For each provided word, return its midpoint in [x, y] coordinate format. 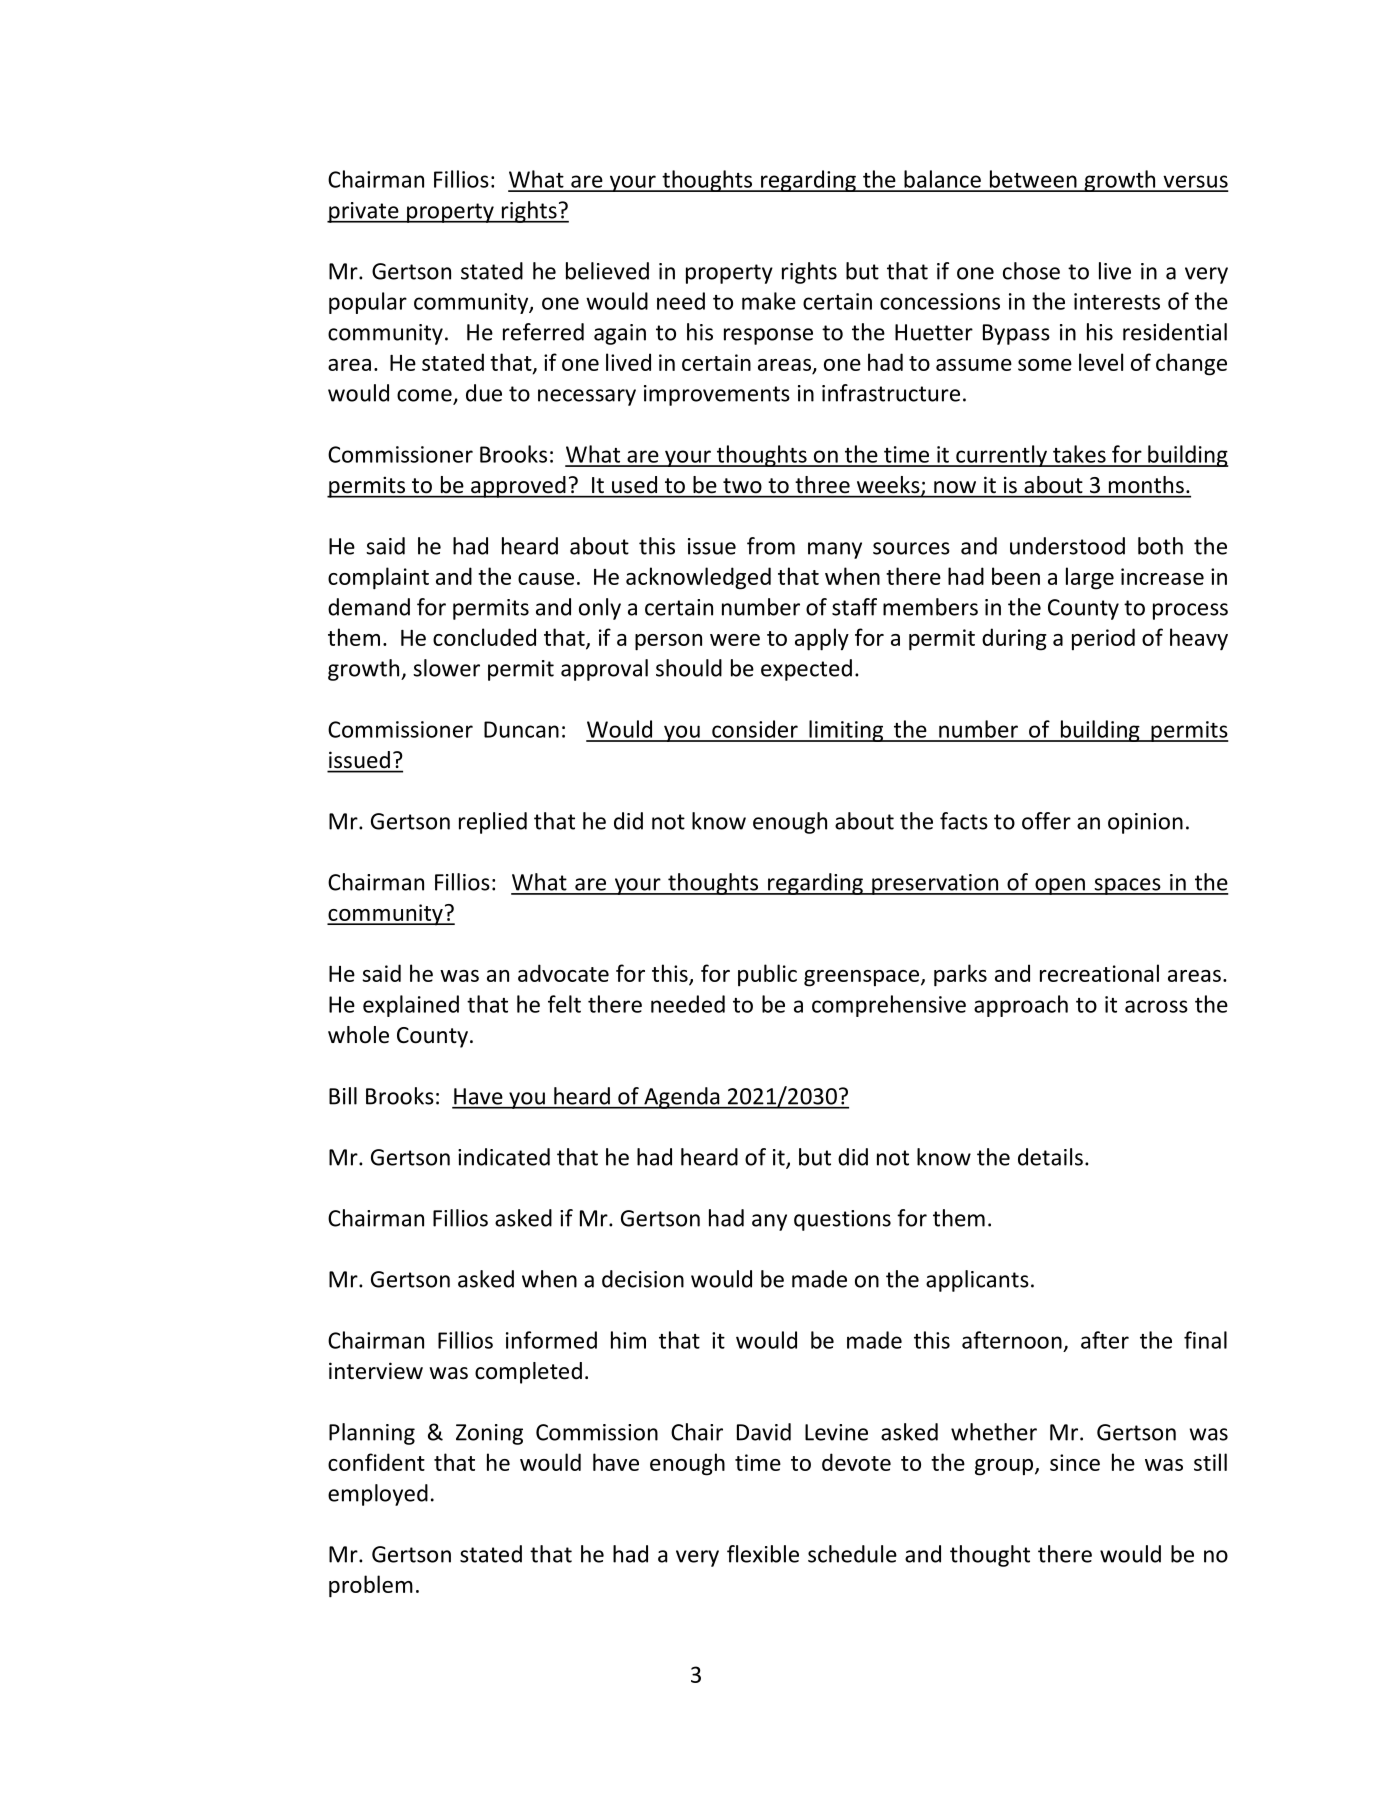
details [1050, 1157]
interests [1117, 301]
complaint [378, 578]
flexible [763, 1554]
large [1090, 578]
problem [371, 1586]
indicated [504, 1157]
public [767, 975]
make [769, 301]
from [771, 546]
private [364, 212]
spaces [1127, 886]
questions [842, 1220]
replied [493, 823]
